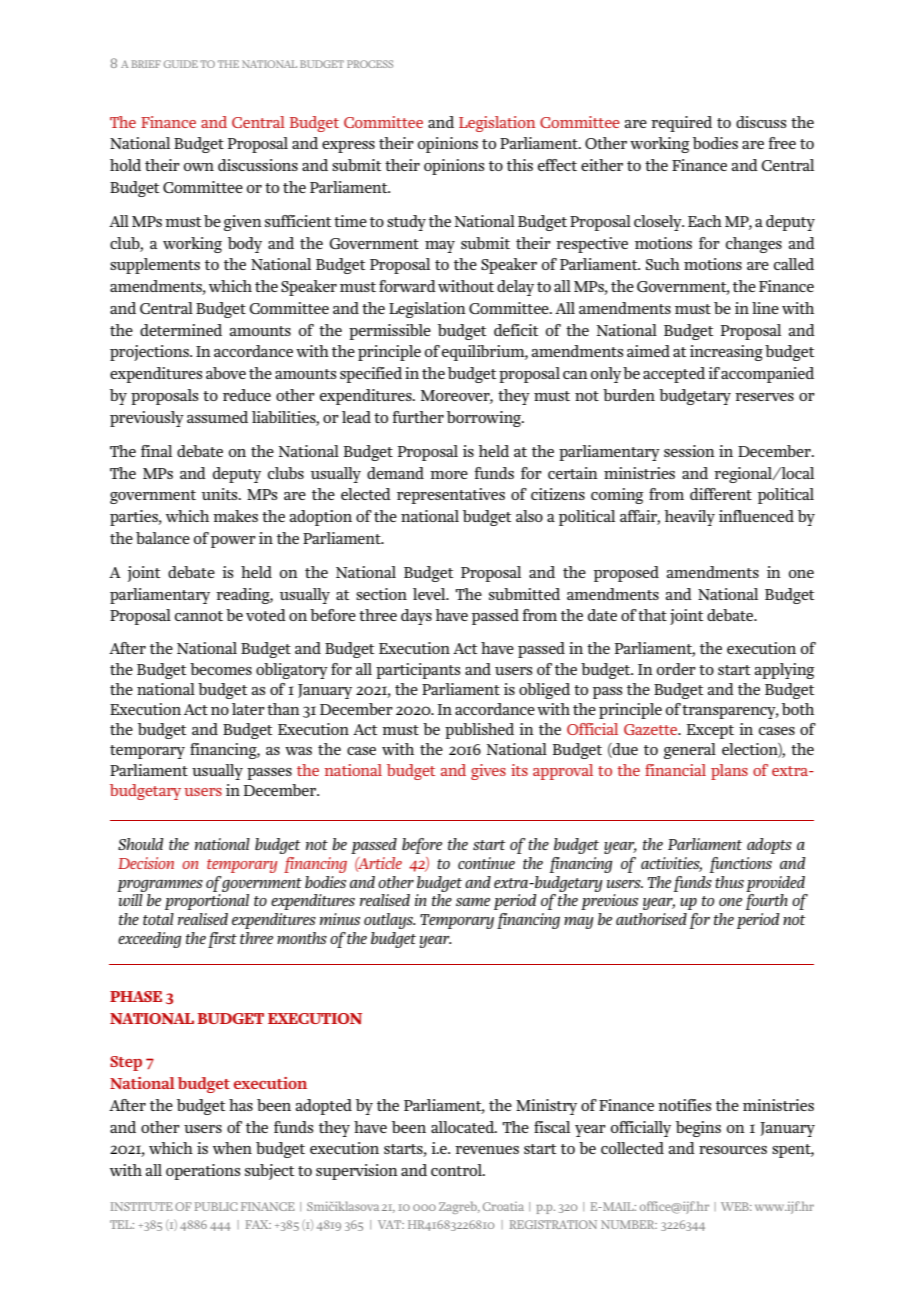 This screenshot has height=1308, width=924. Describe the element at coordinates (459, 1207) in the screenshot. I see `Zagreb` at that location.
